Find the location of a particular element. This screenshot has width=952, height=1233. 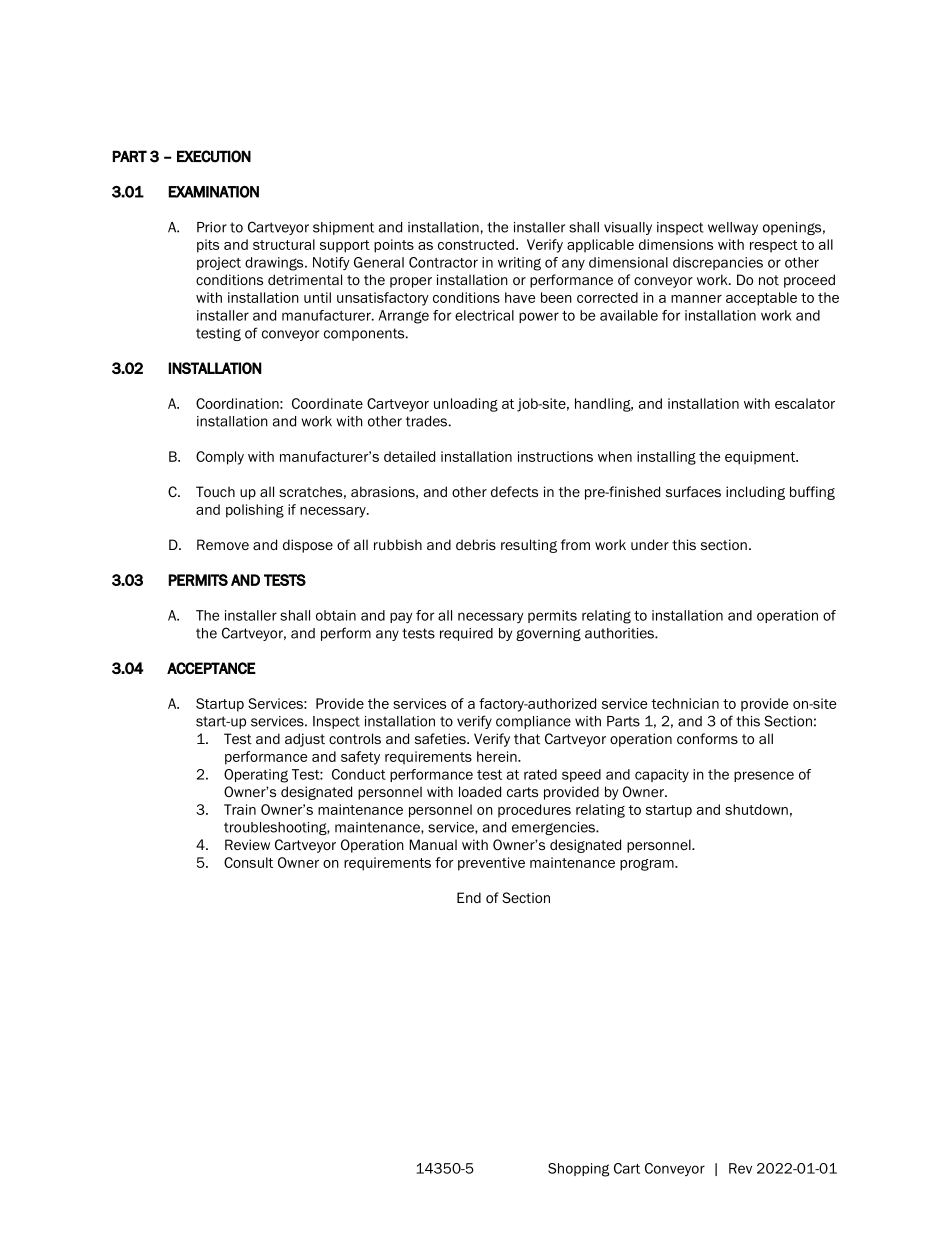

respect is located at coordinates (774, 246).
